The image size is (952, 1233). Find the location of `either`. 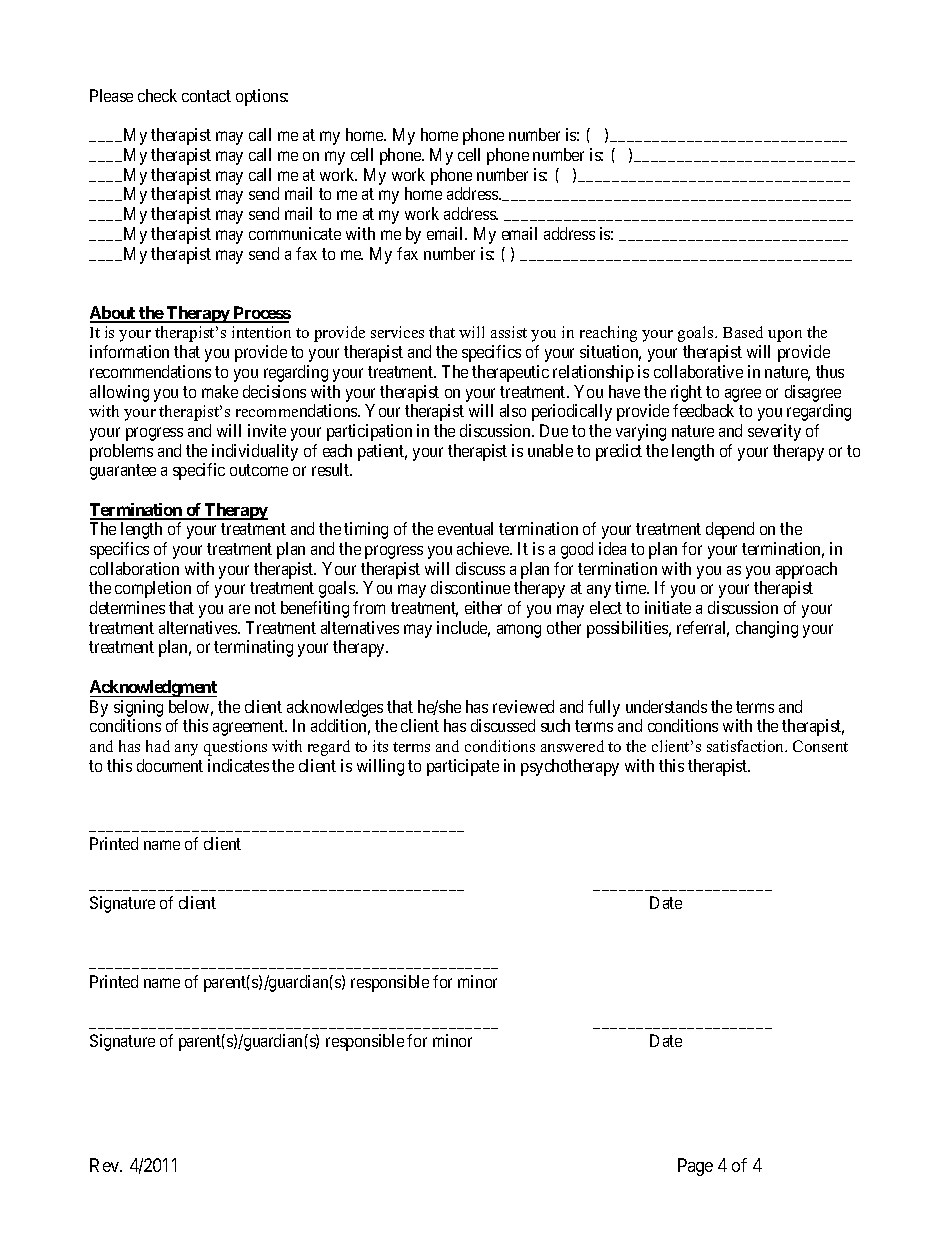

either is located at coordinates (483, 607).
